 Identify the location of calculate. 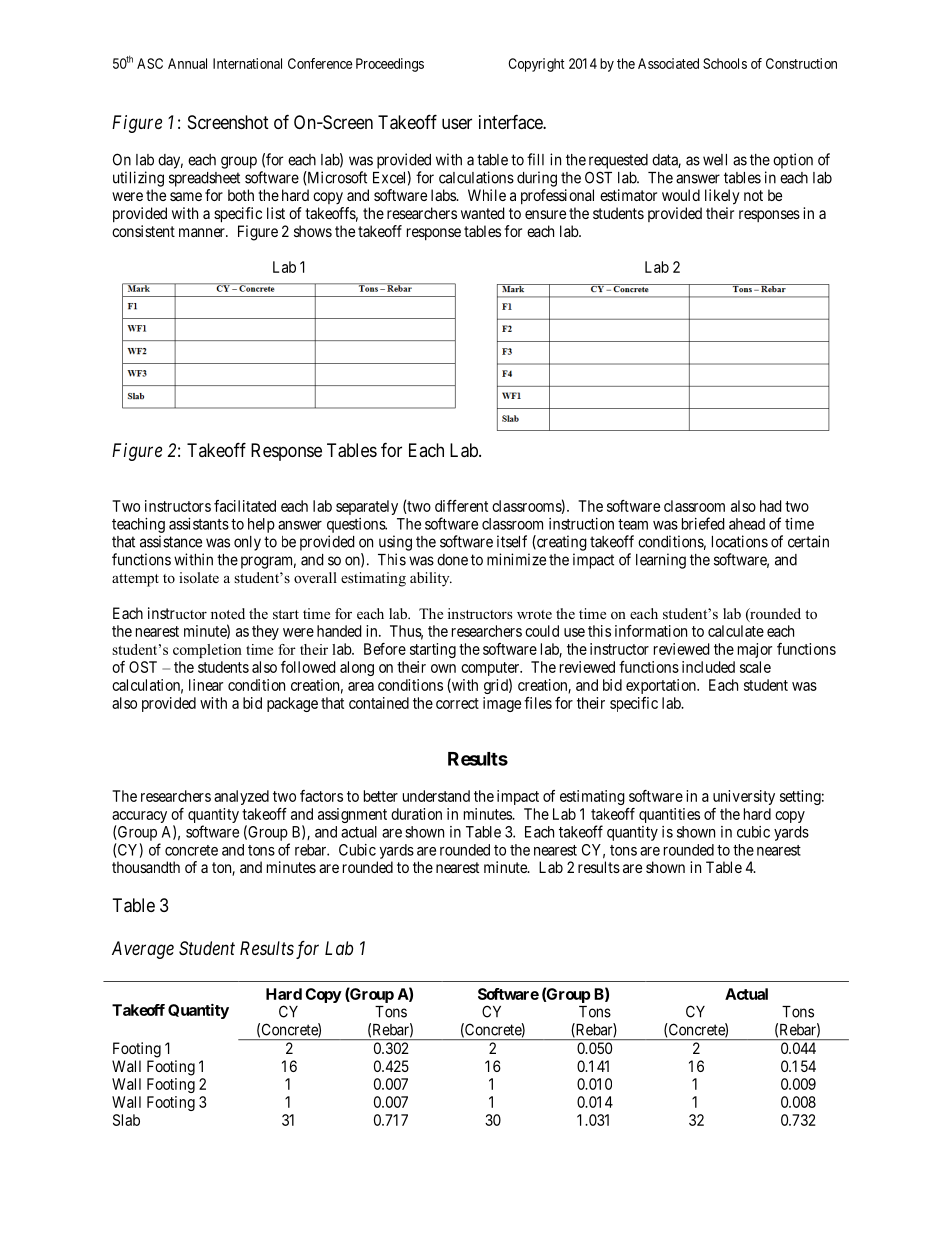
(736, 631).
